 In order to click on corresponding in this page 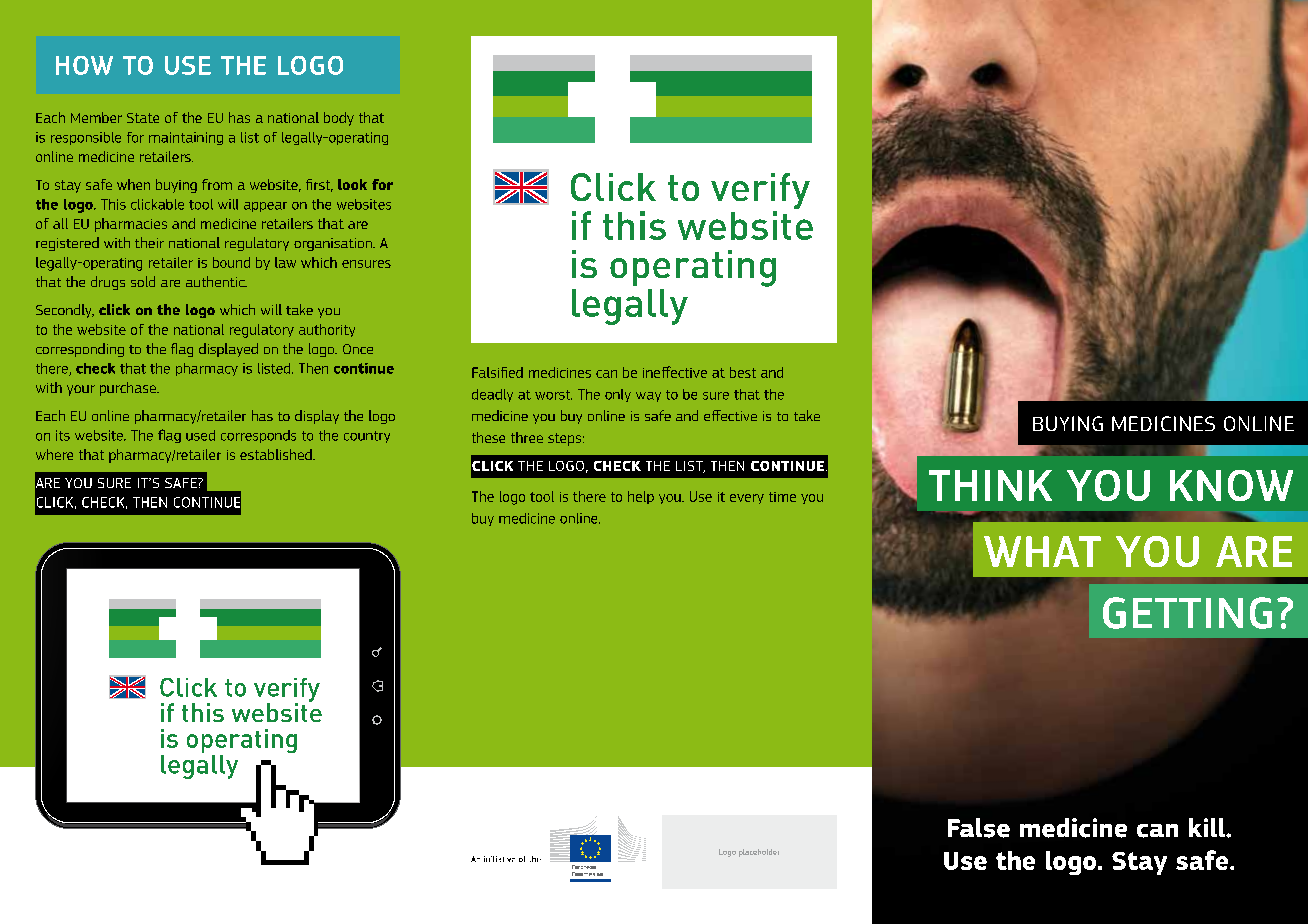, I will do `click(80, 350)`.
